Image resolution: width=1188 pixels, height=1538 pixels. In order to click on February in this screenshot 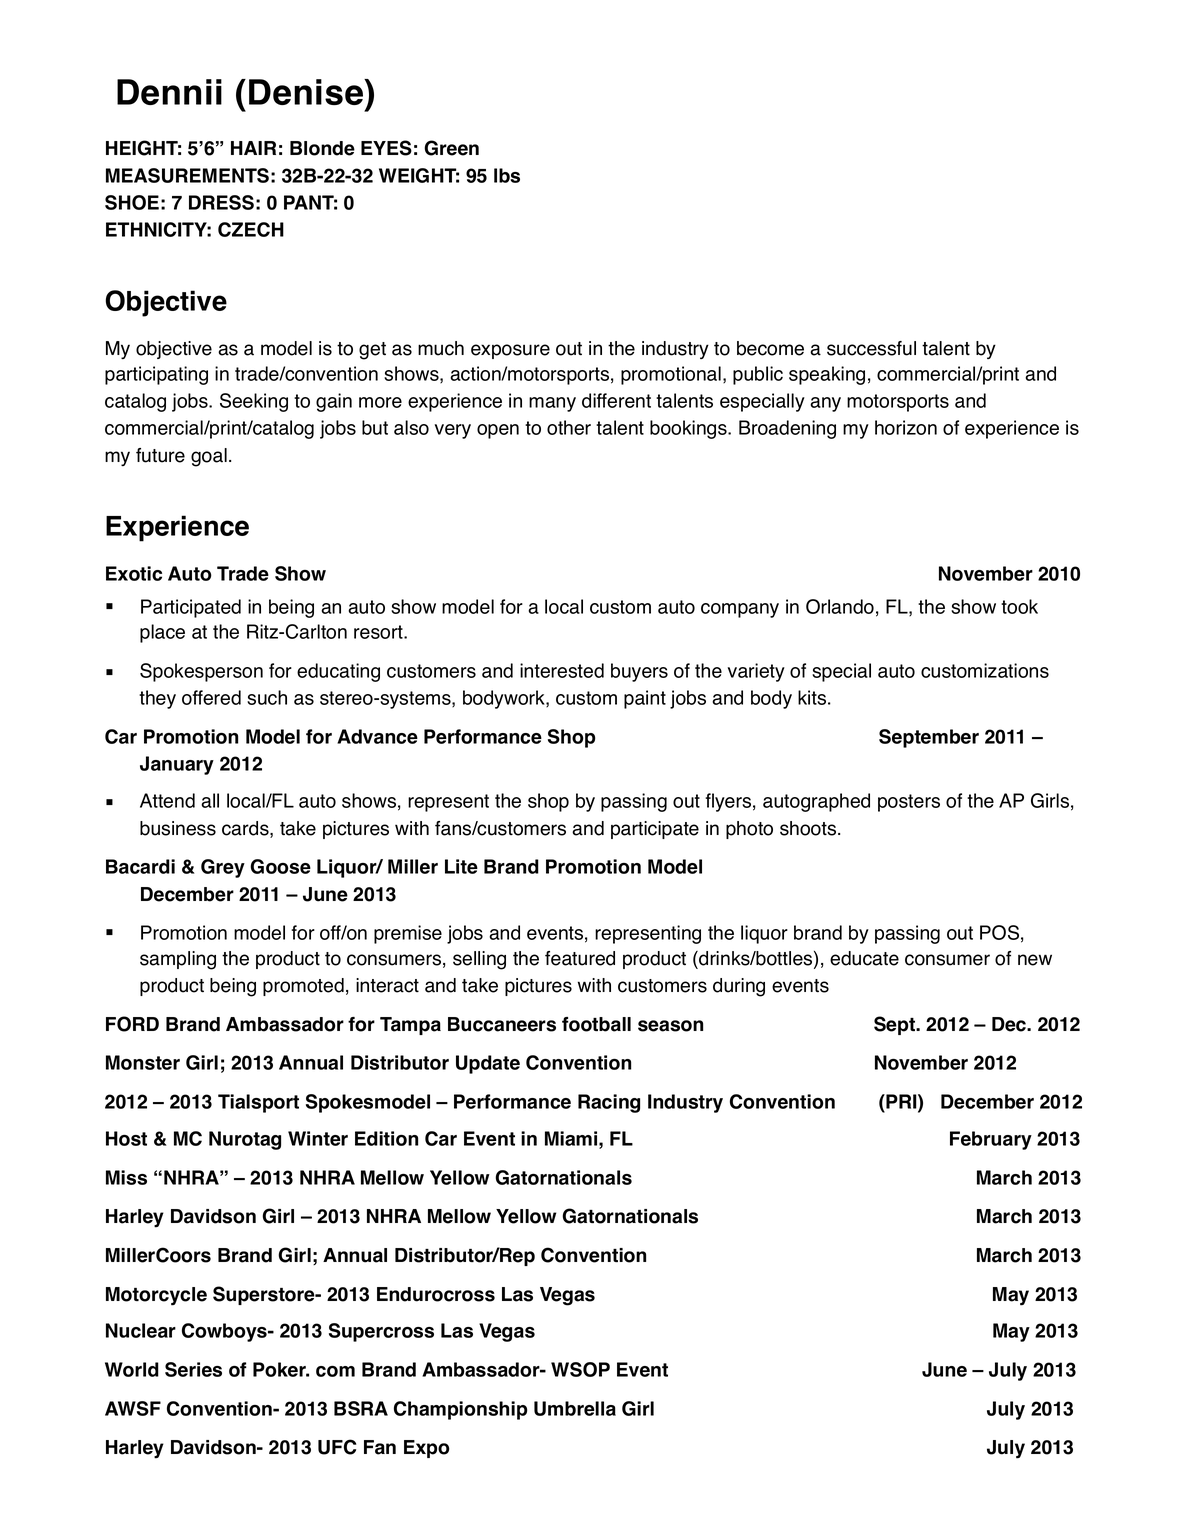, I will do `click(991, 1140)`.
